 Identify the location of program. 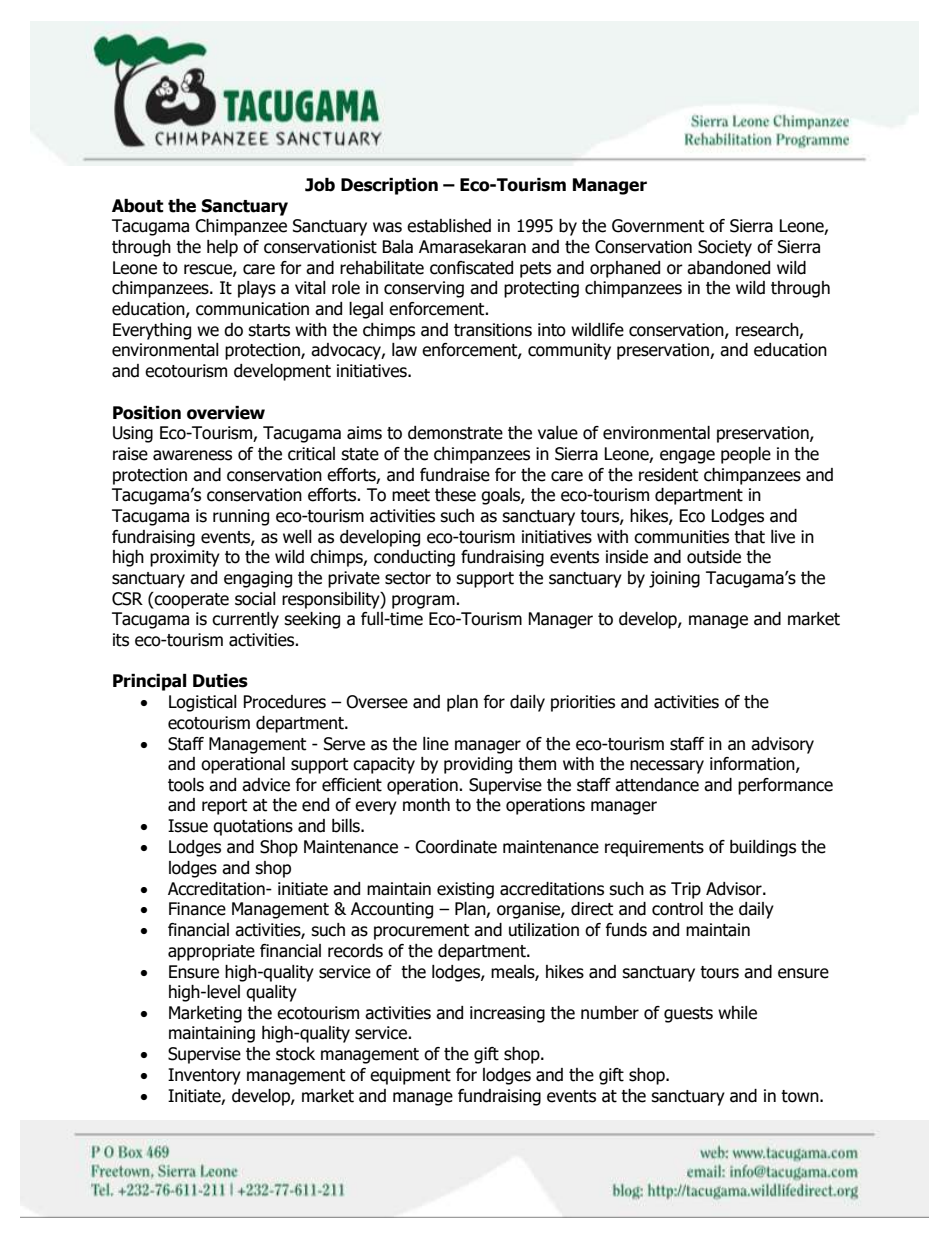
(424, 602).
